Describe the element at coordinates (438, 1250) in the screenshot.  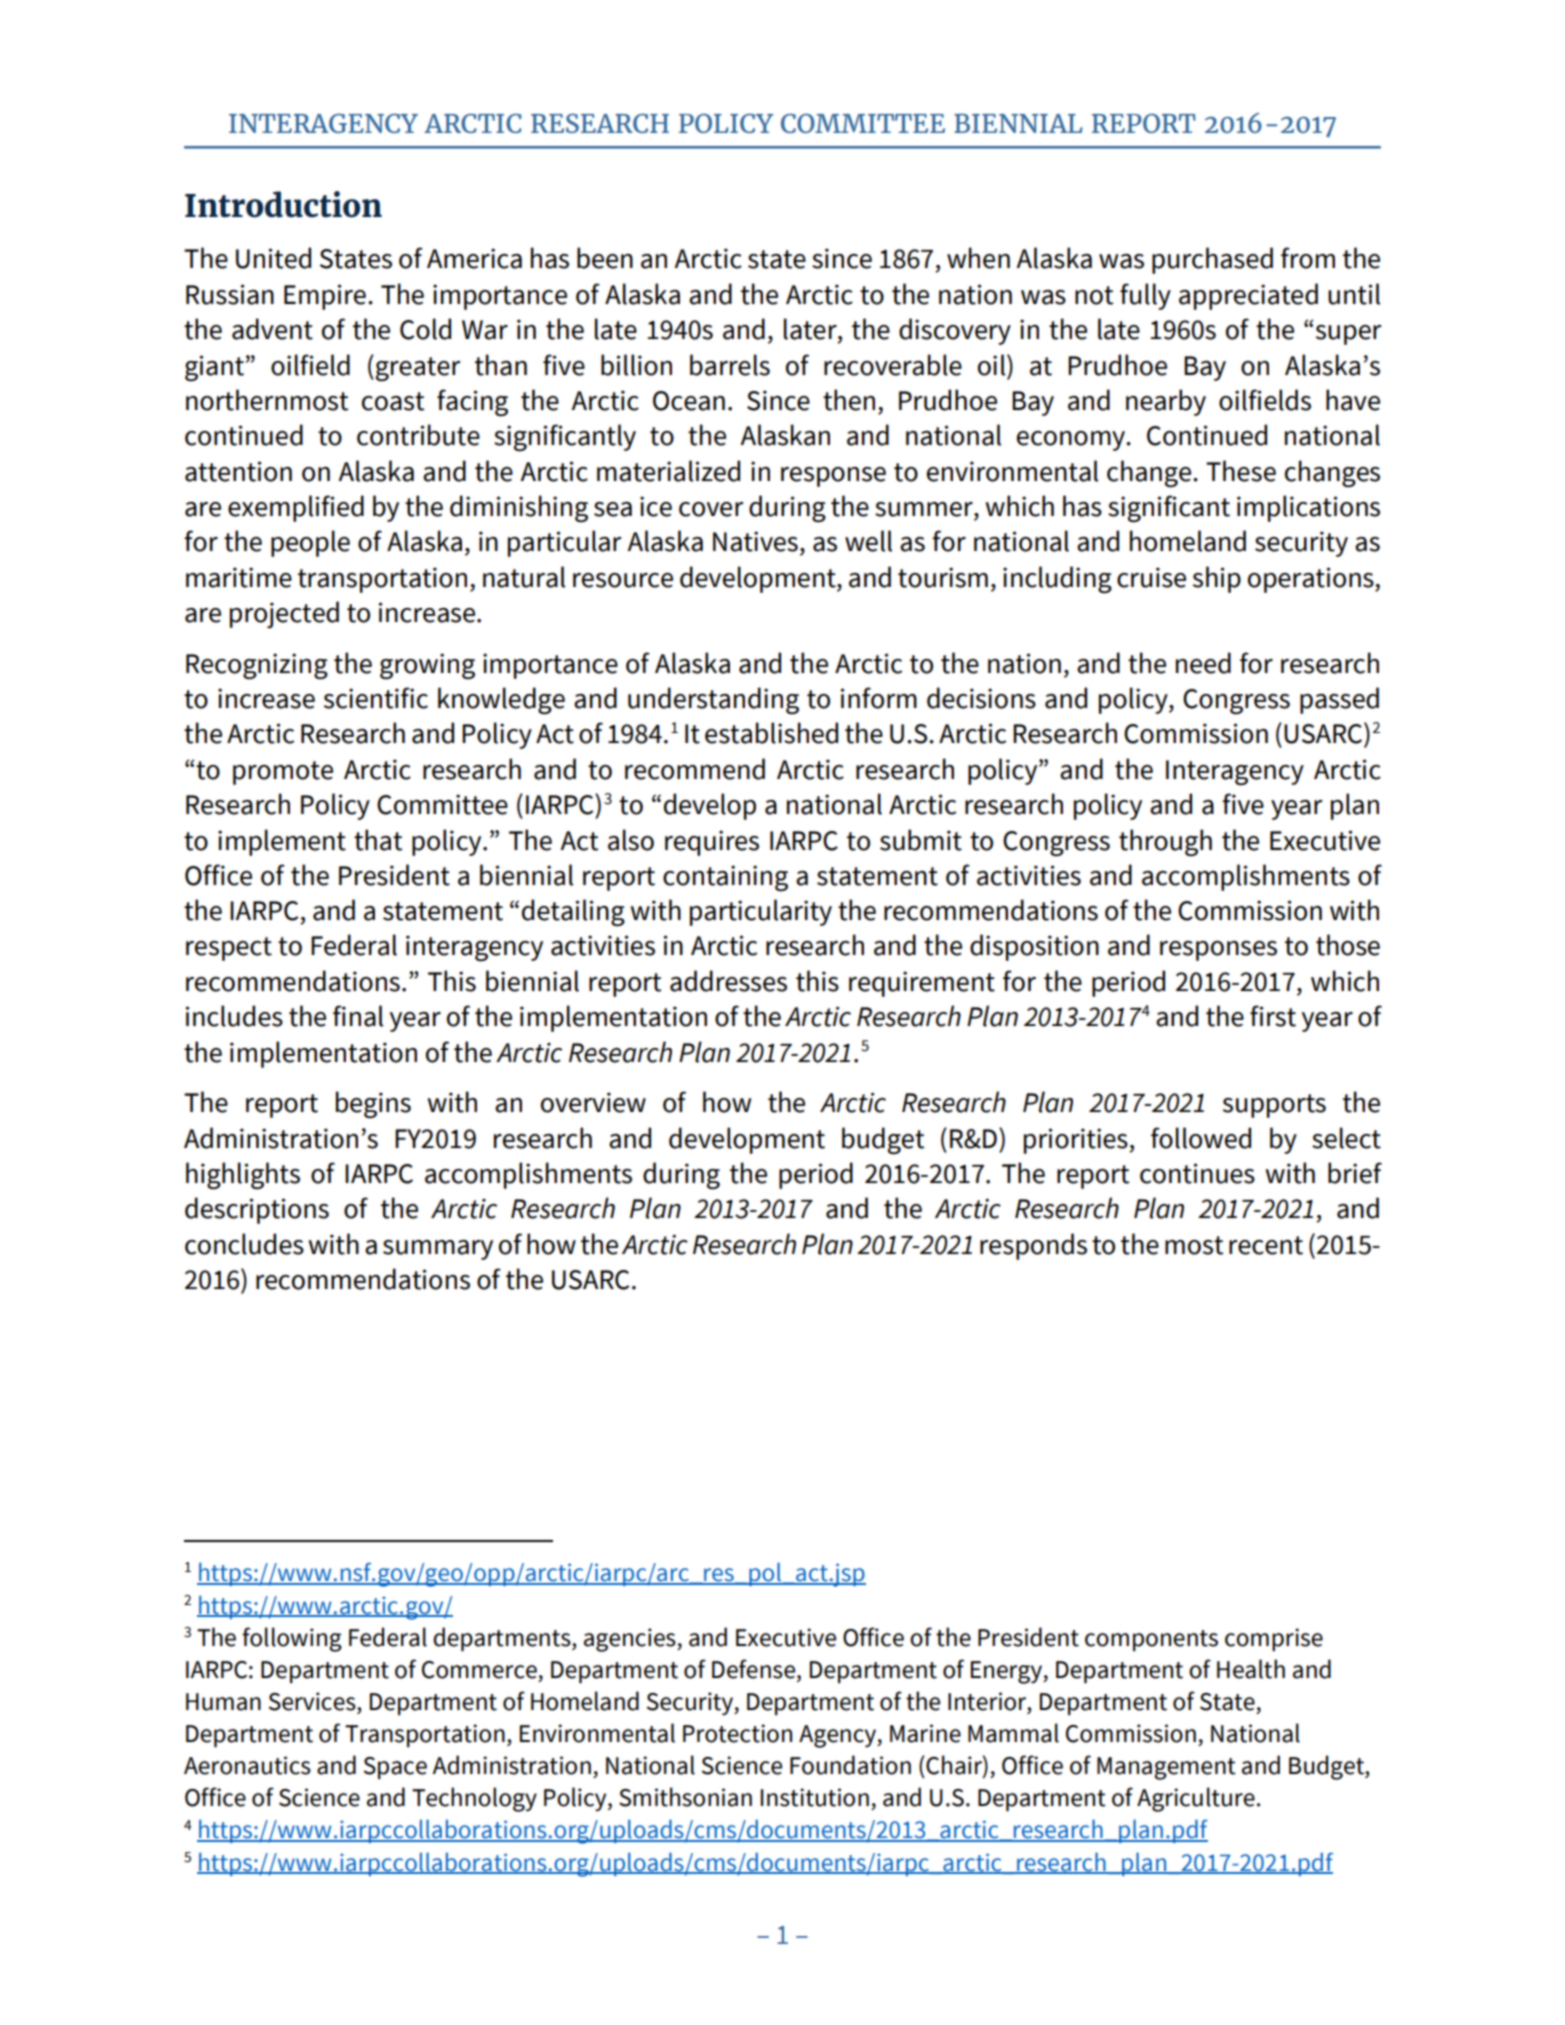
I see `summary` at that location.
